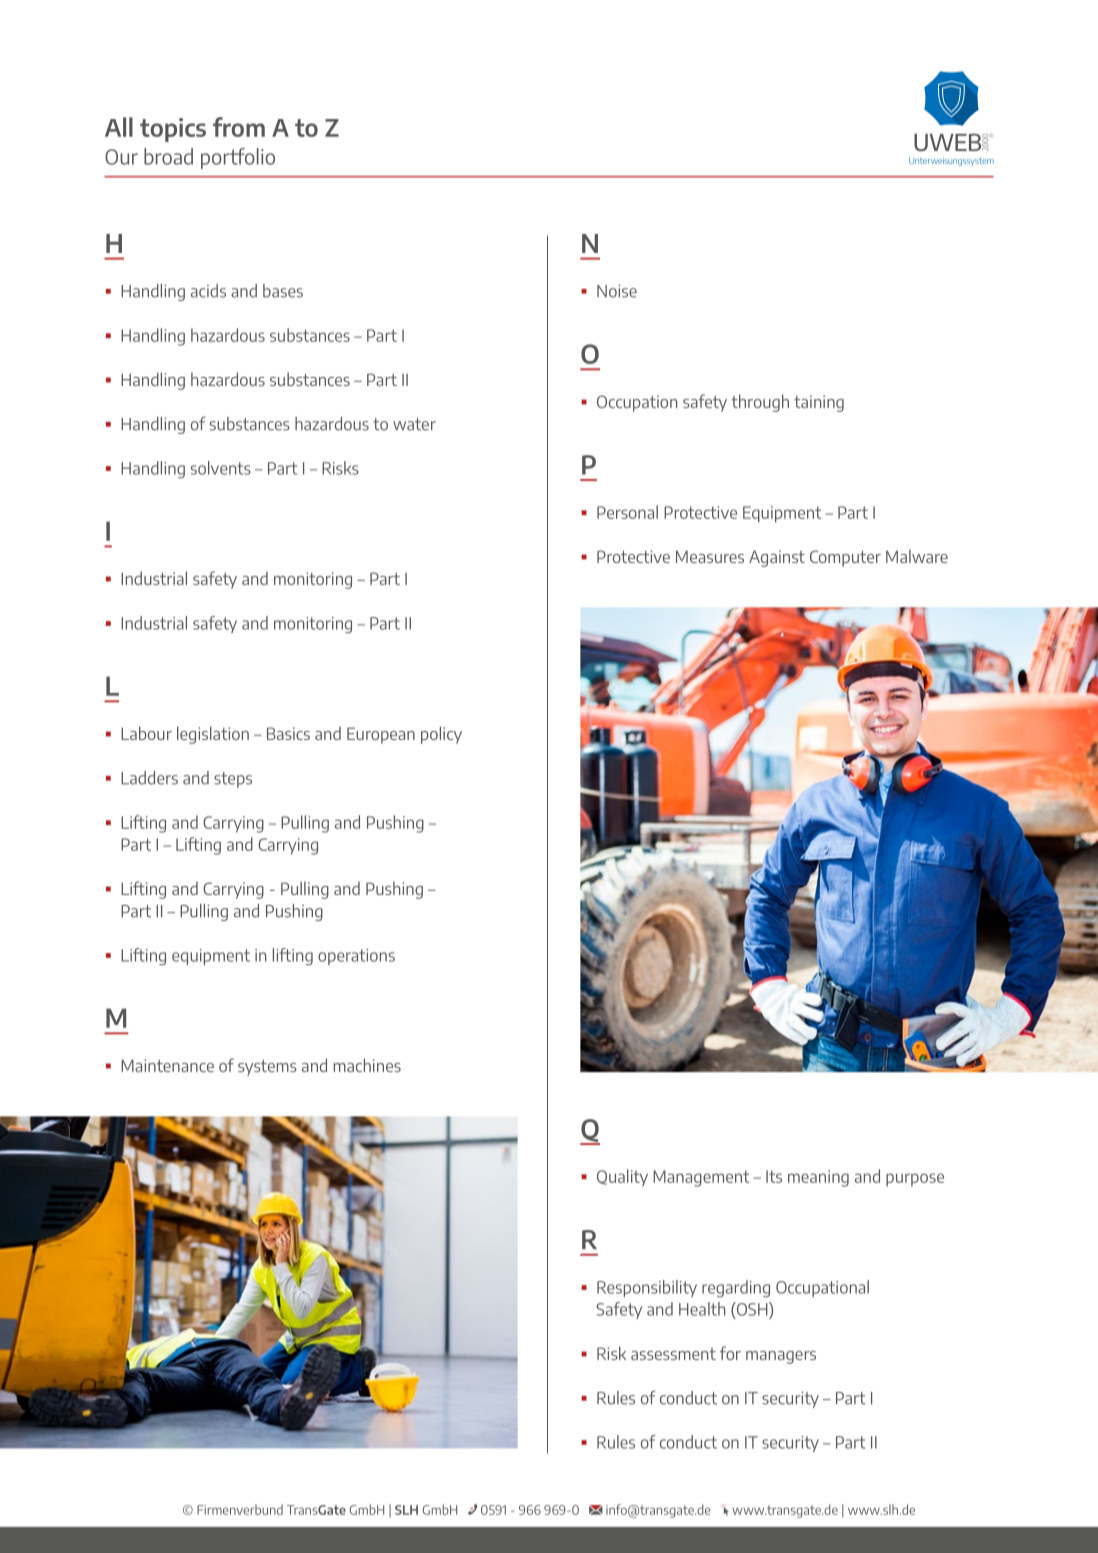 This image has height=1553, width=1098. Describe the element at coordinates (760, 403) in the image. I see `through` at that location.
